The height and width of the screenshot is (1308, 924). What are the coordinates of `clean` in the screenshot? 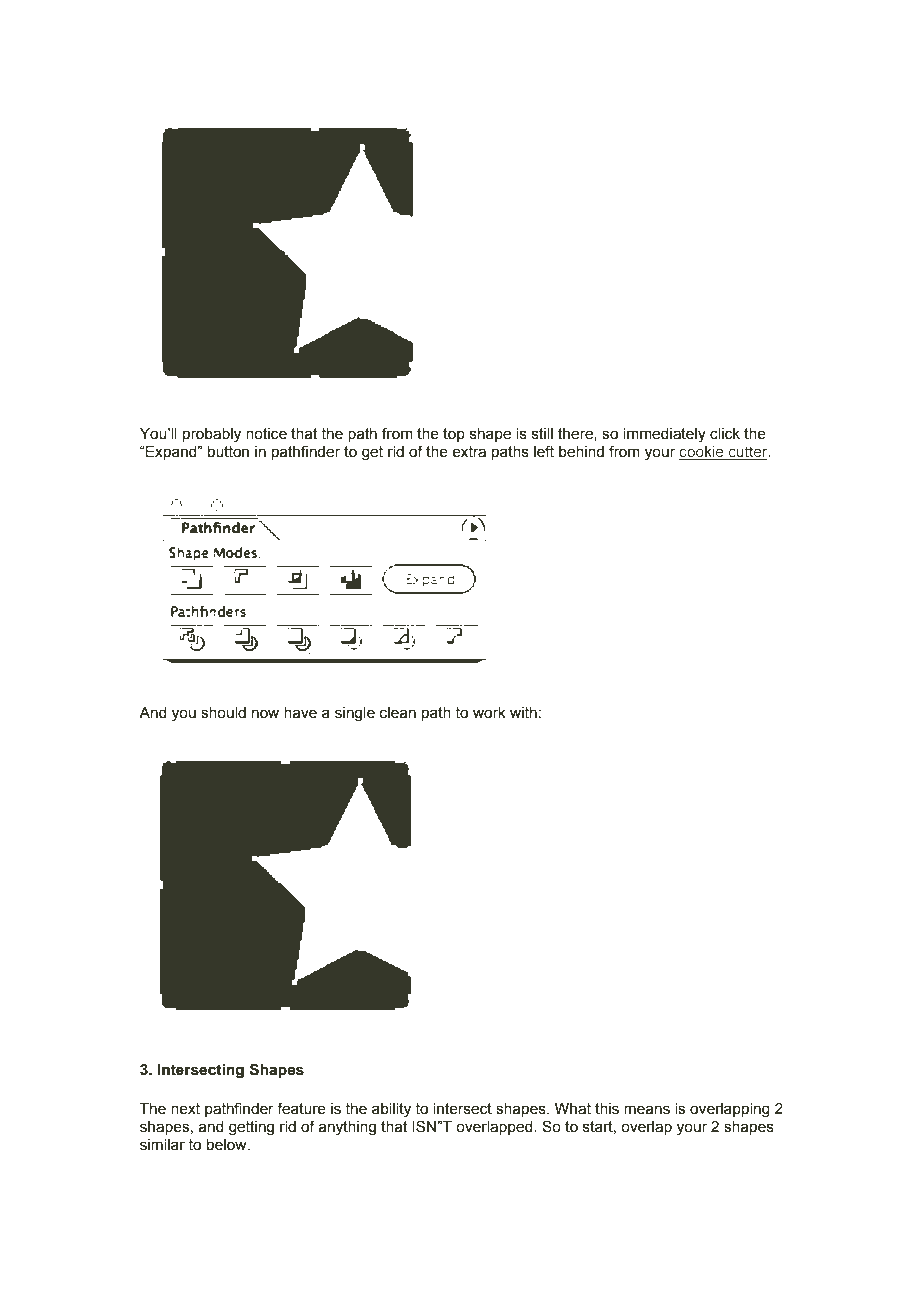 It's located at (398, 713).
